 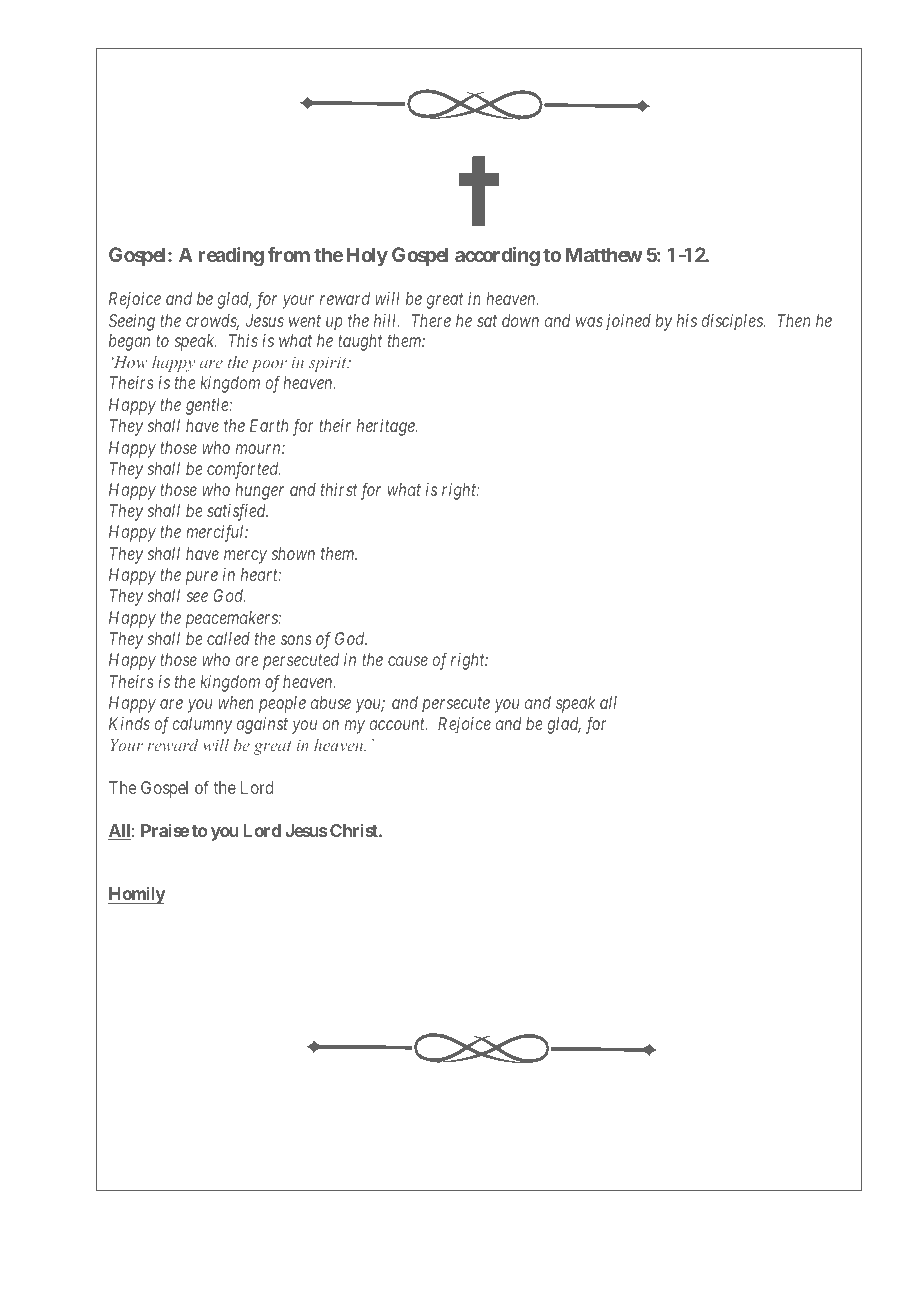 I want to click on when, so click(x=236, y=702).
